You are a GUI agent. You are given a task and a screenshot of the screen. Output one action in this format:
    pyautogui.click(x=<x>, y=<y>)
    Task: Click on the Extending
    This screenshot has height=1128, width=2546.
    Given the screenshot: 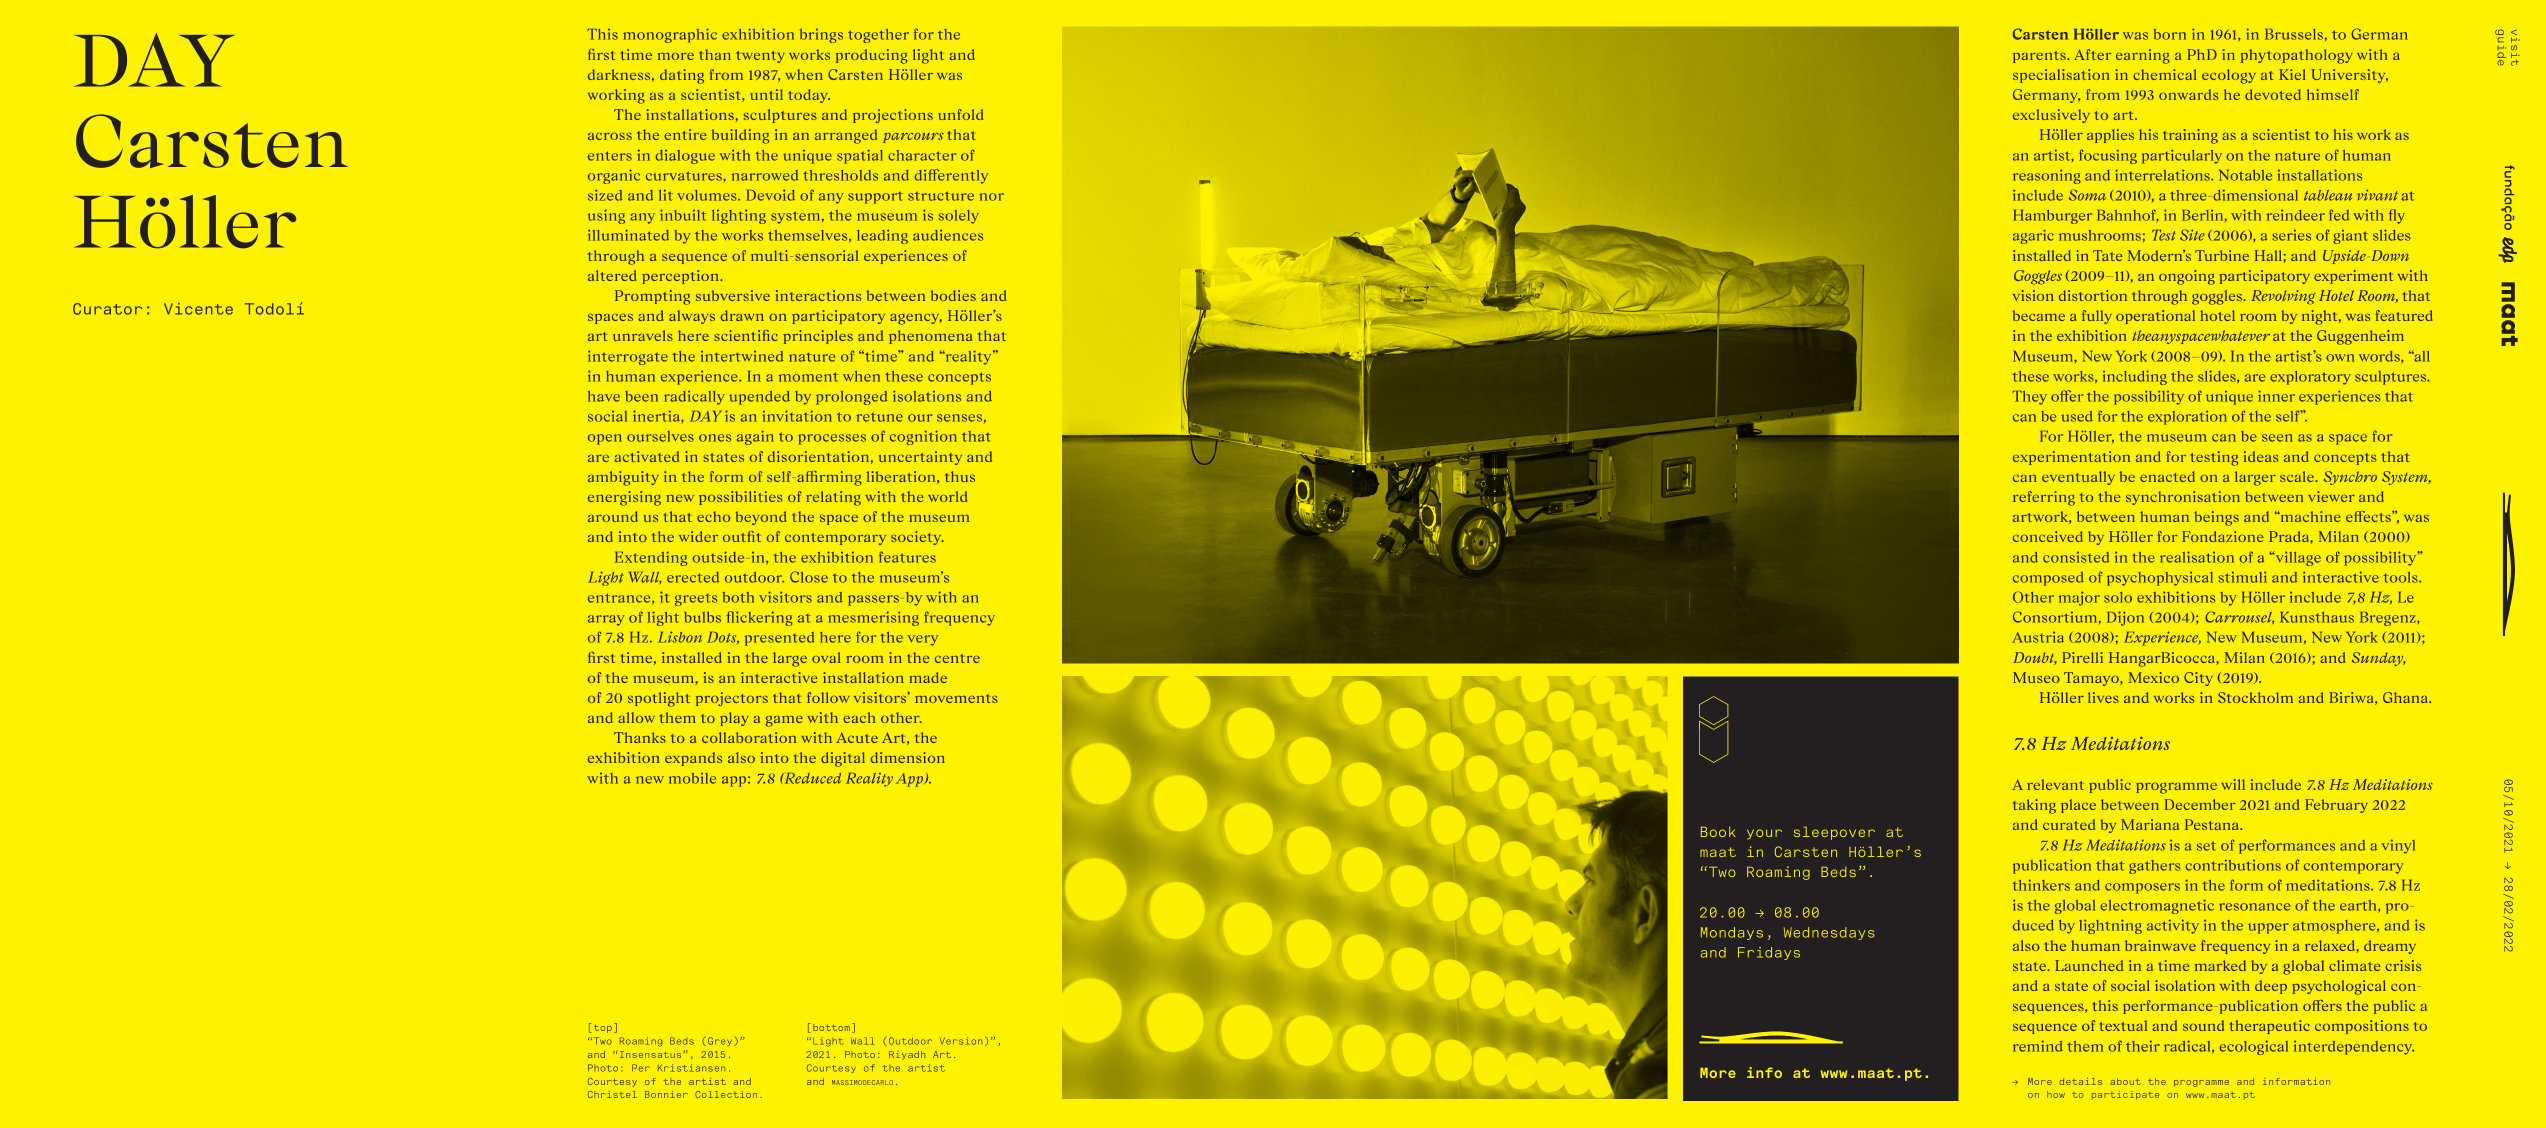 What is the action you would take?
    pyautogui.click(x=651, y=558)
